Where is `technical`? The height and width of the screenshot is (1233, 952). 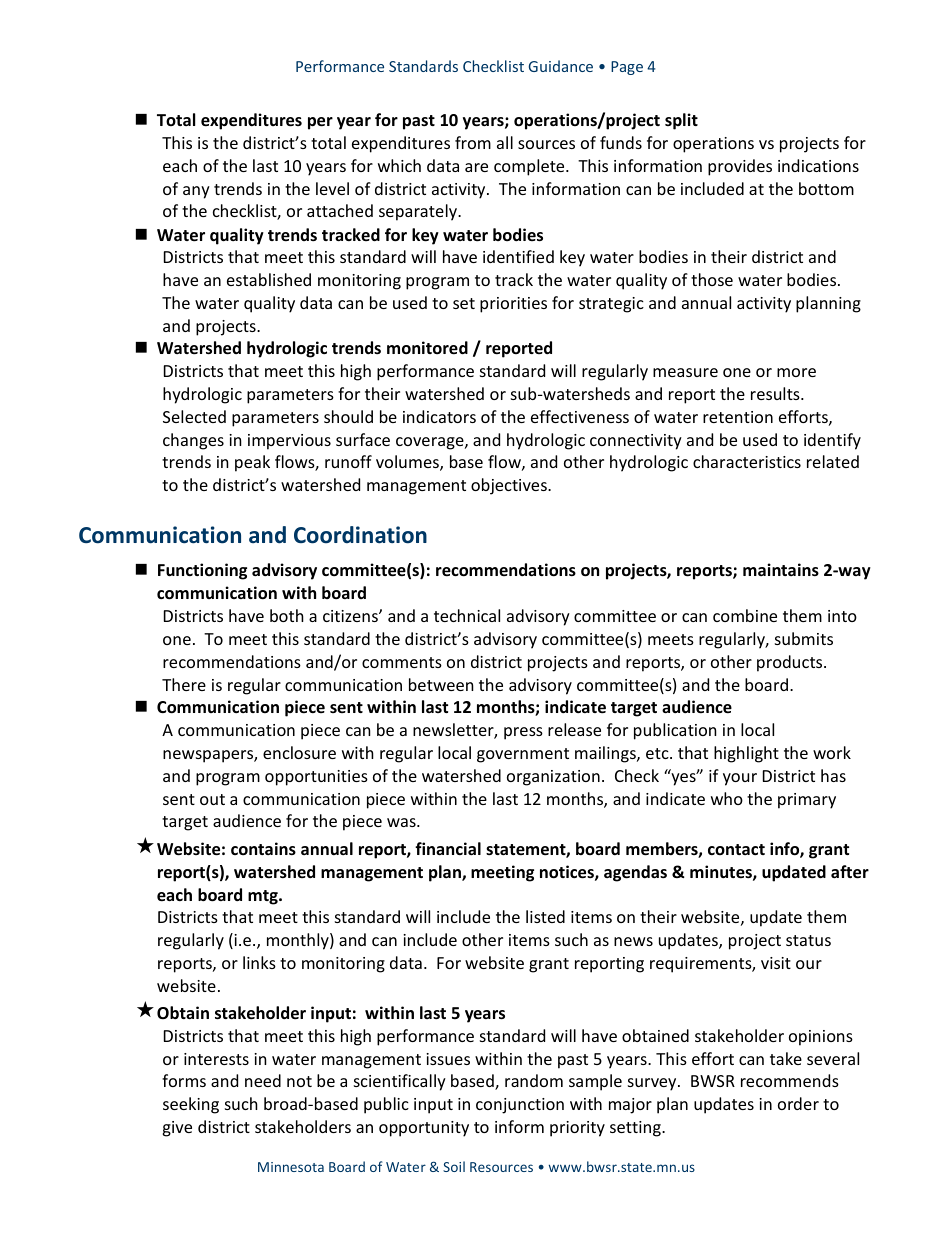 technical is located at coordinates (467, 615).
